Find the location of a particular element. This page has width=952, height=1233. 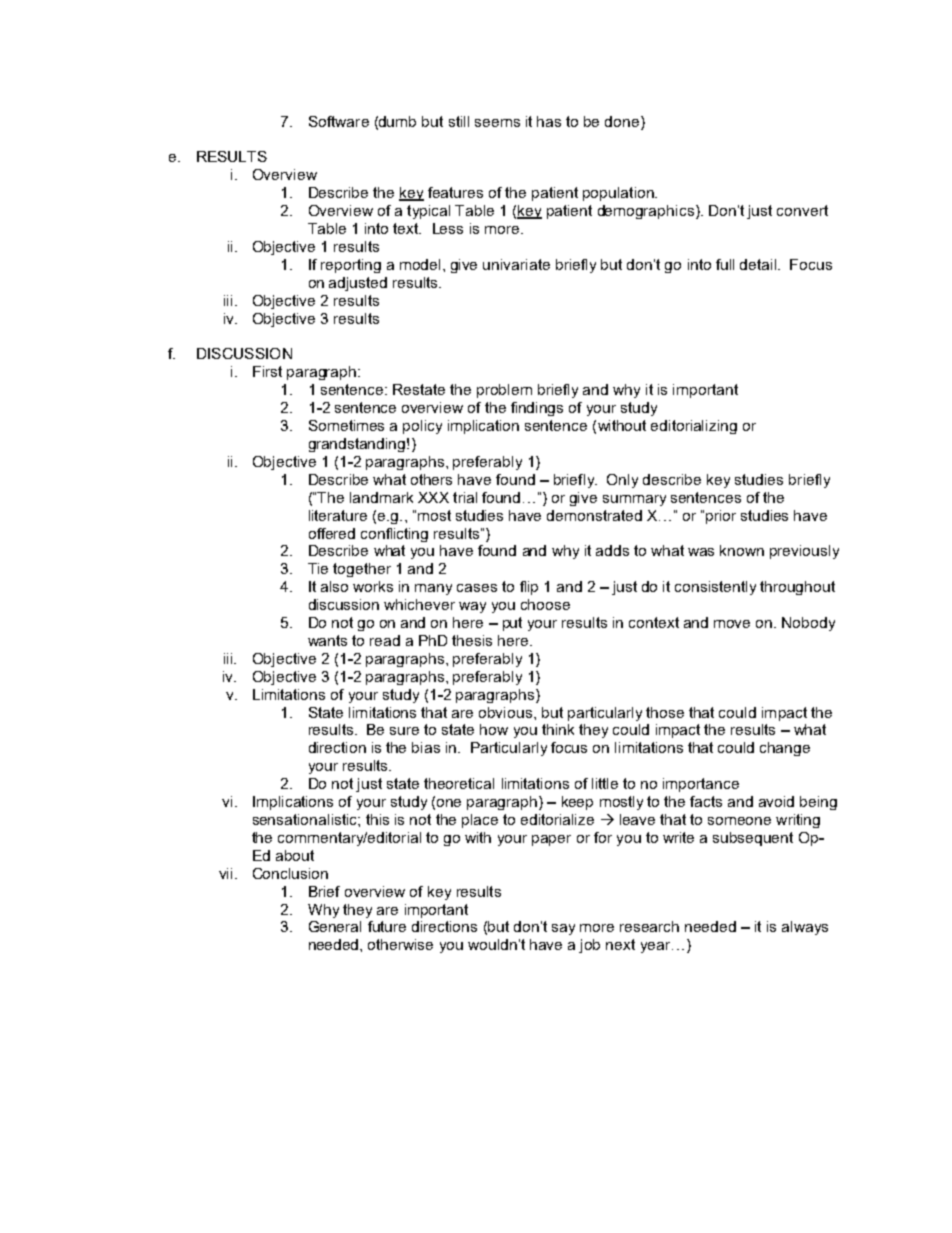

prior is located at coordinates (721, 517).
